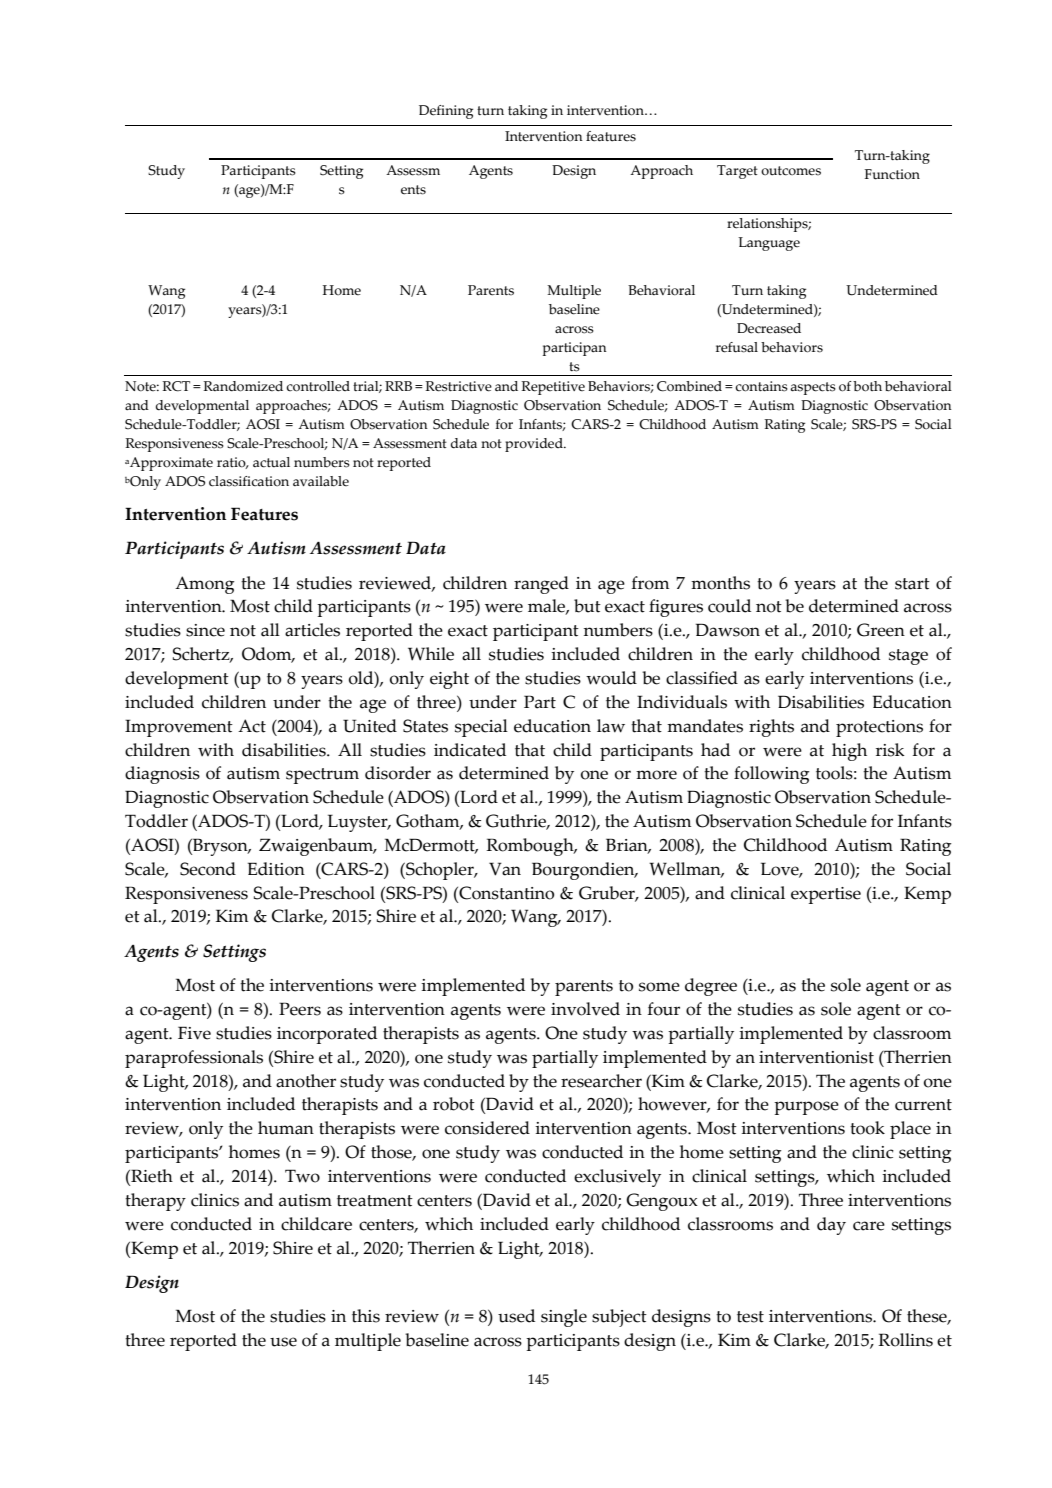  What do you see at coordinates (366, 1316) in the screenshot?
I see `this` at bounding box center [366, 1316].
